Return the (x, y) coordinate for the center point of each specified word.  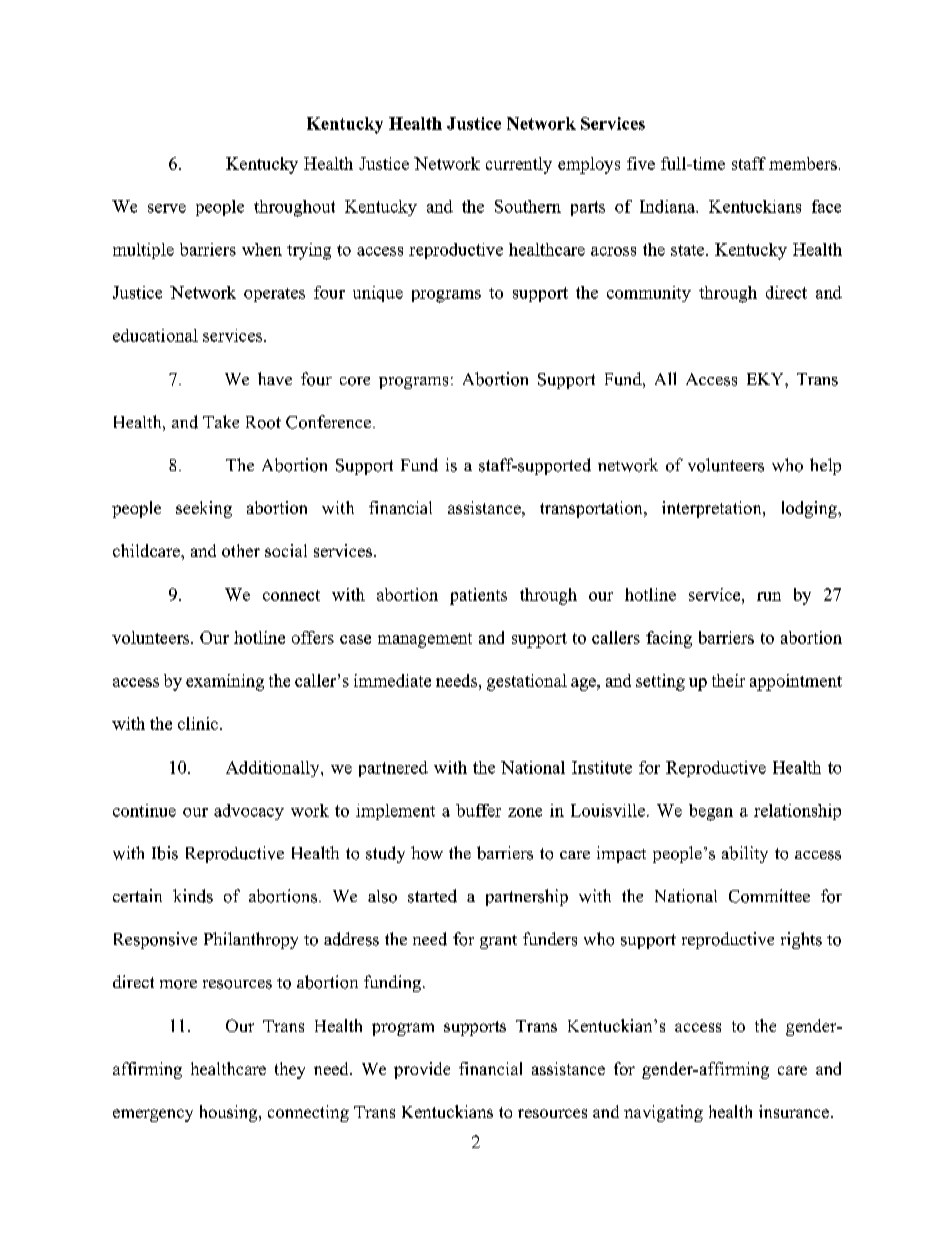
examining (225, 682)
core (355, 381)
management (425, 640)
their (728, 680)
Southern (528, 206)
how (427, 853)
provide (422, 1070)
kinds (193, 896)
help (825, 466)
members (803, 163)
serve (167, 208)
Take (221, 421)
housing (230, 1113)
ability (745, 854)
